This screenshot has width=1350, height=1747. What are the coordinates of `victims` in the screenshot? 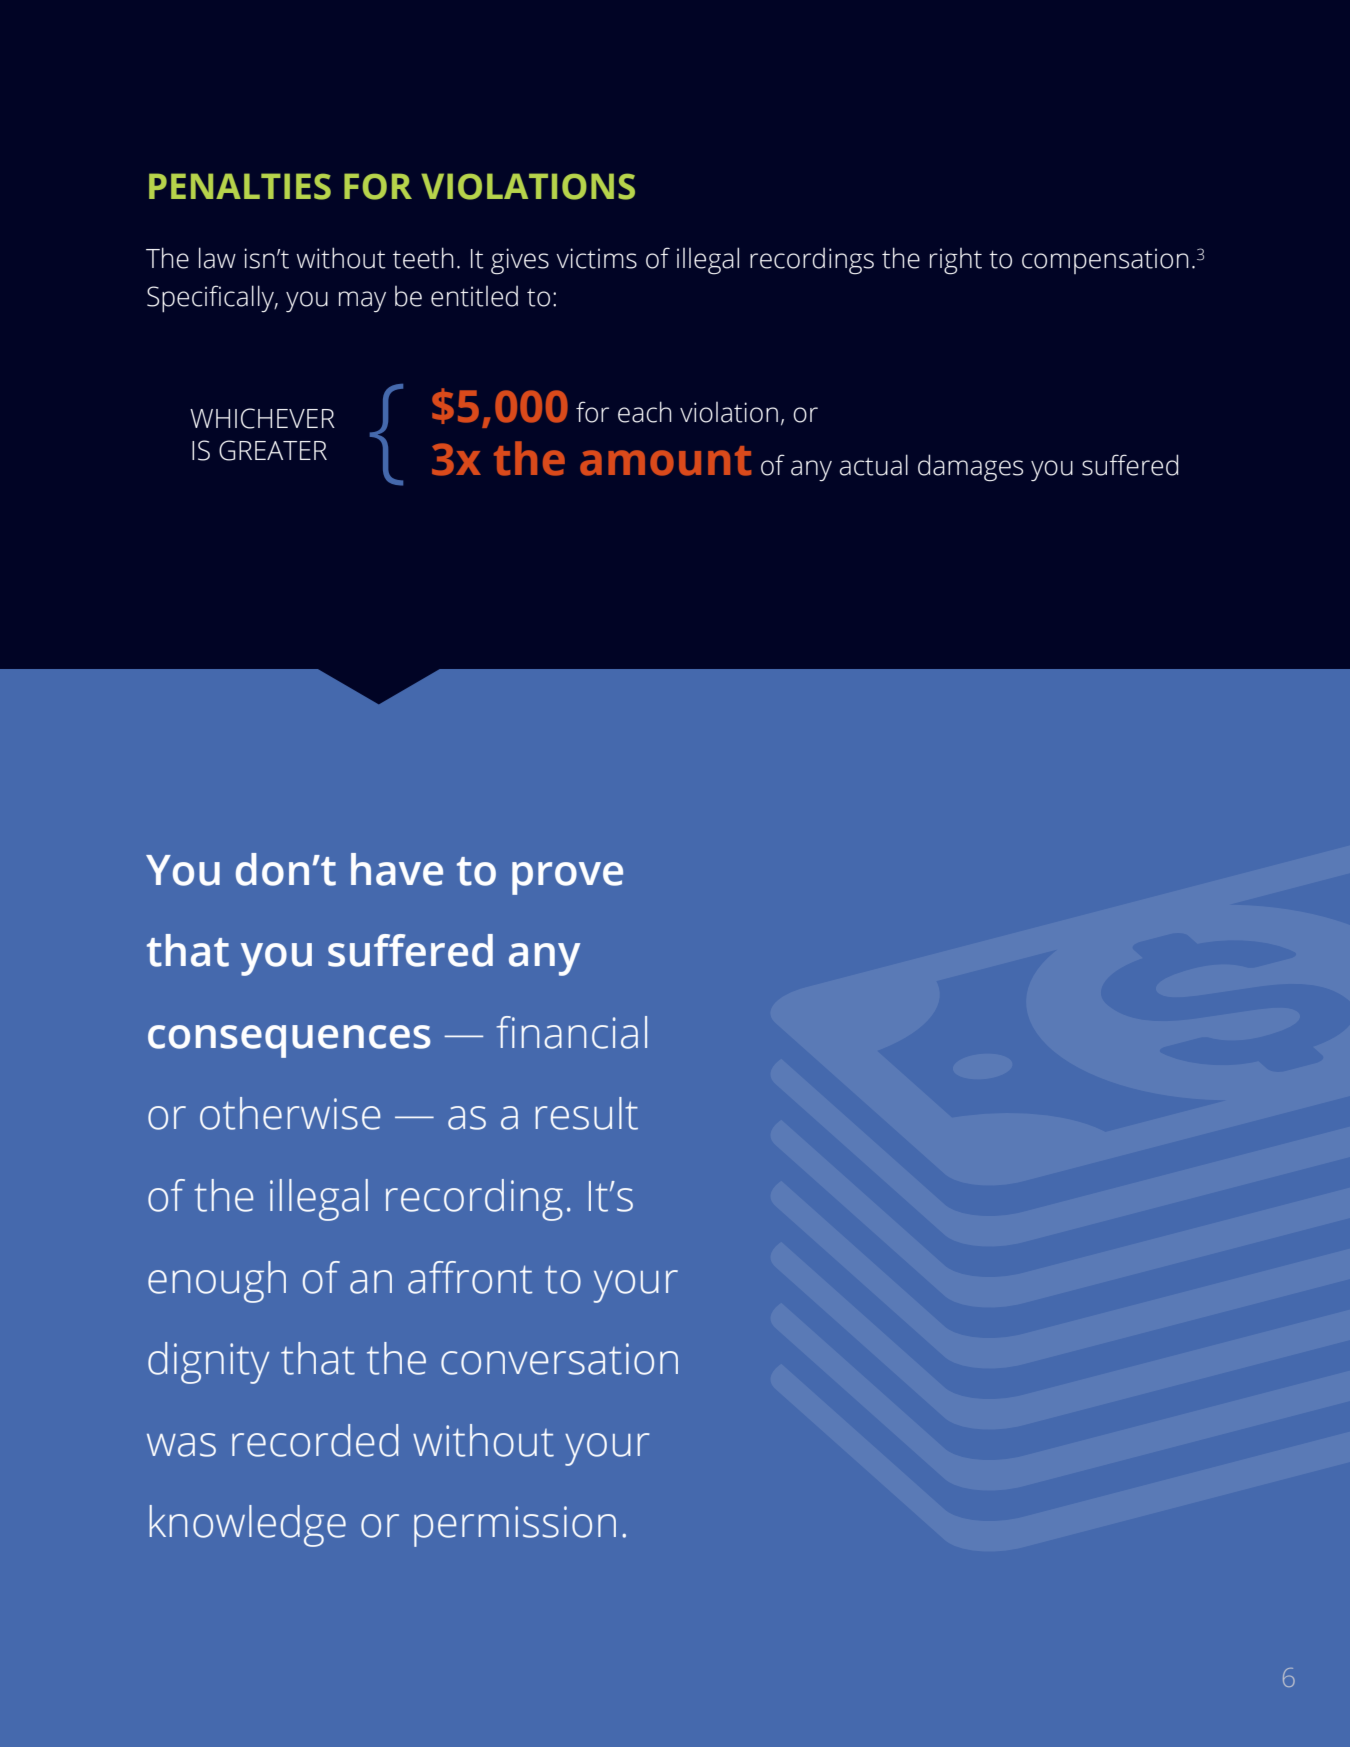 It's located at (596, 258).
